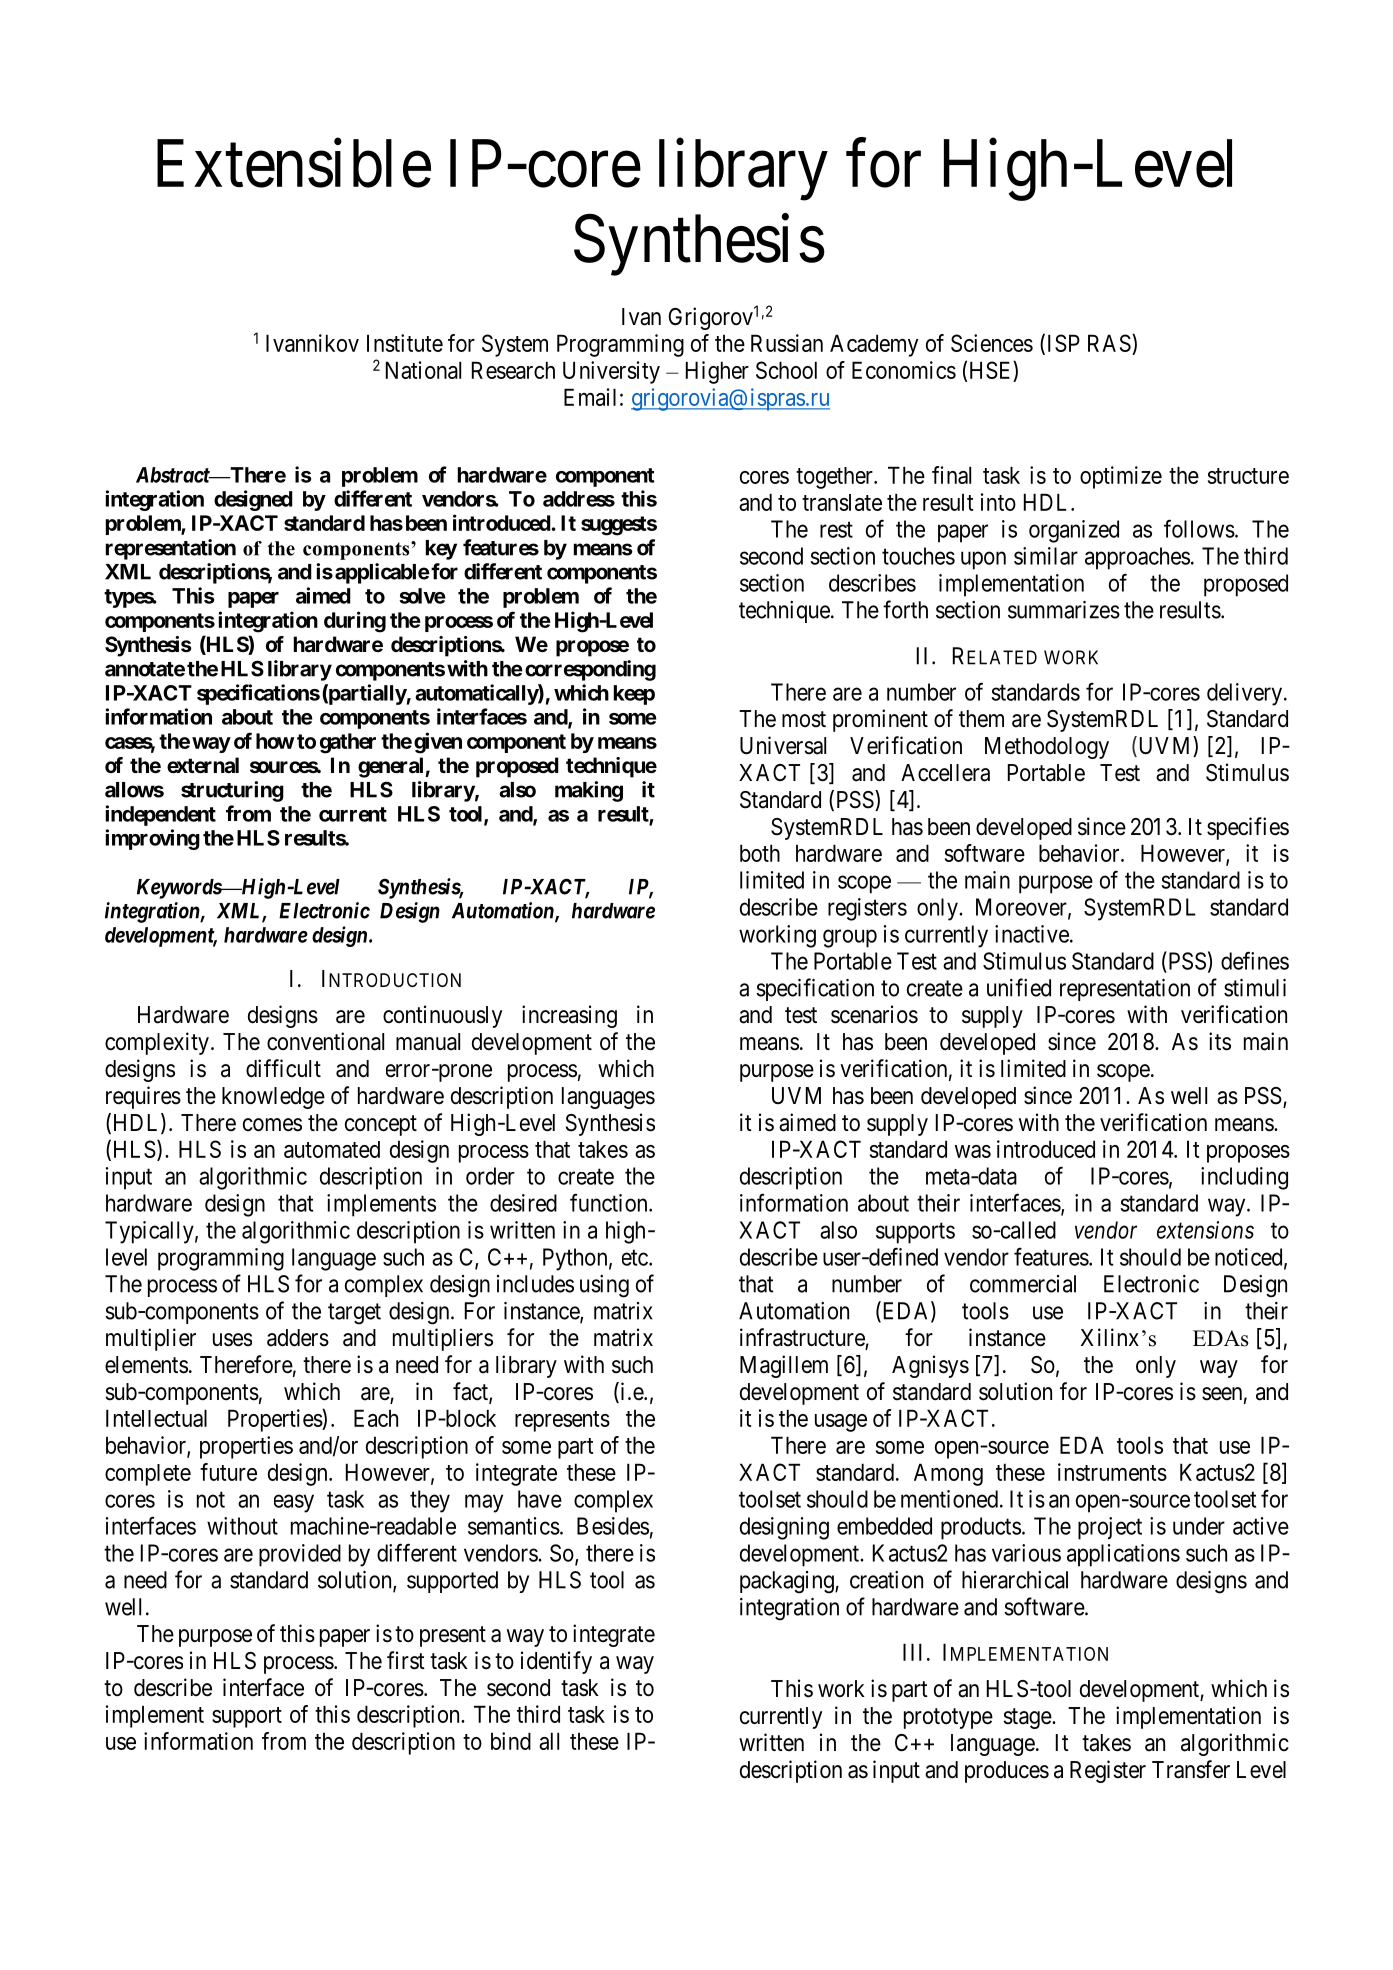 This screenshot has width=1393, height=1970. I want to click on University, so click(611, 372).
